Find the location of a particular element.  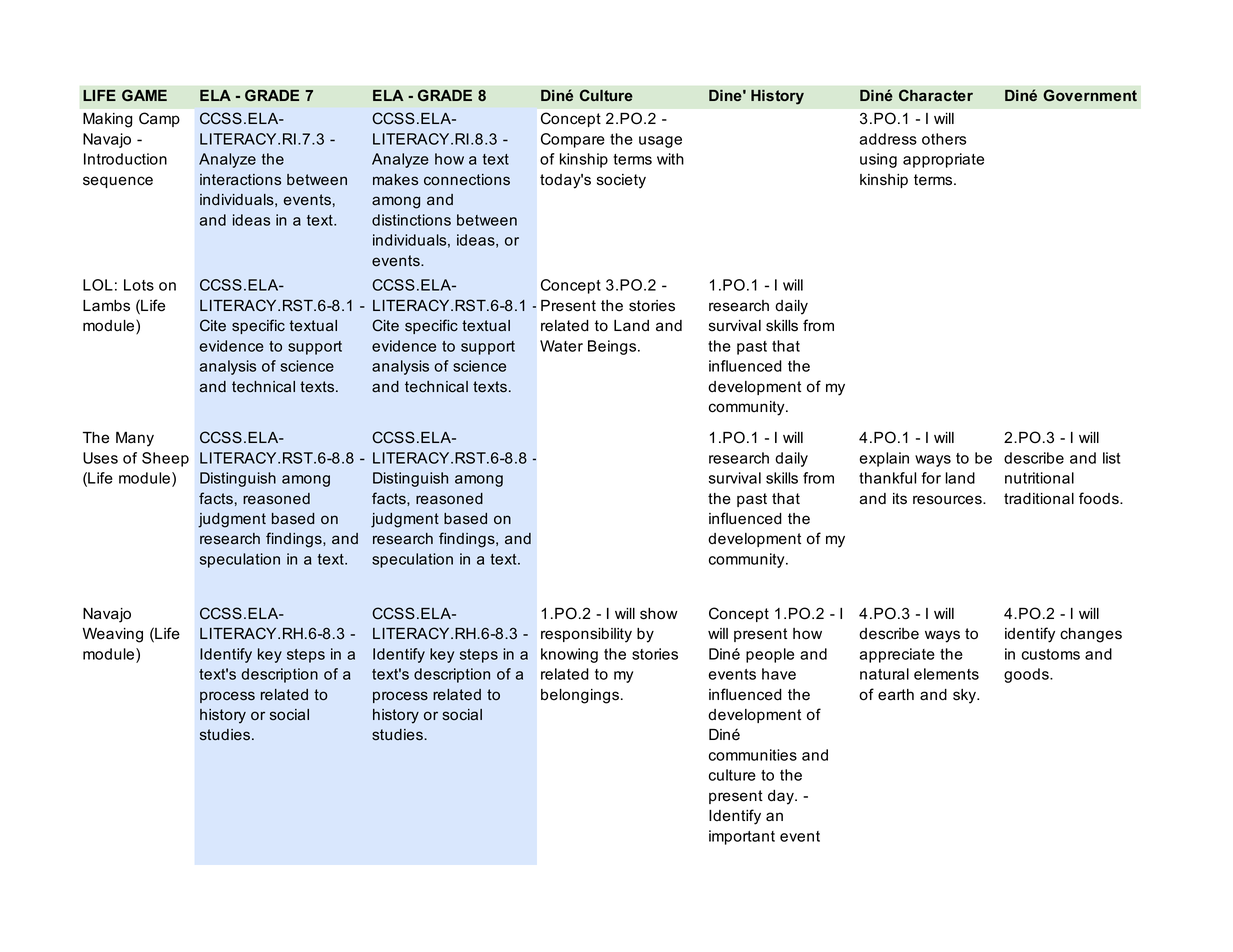

customs is located at coordinates (1051, 654).
